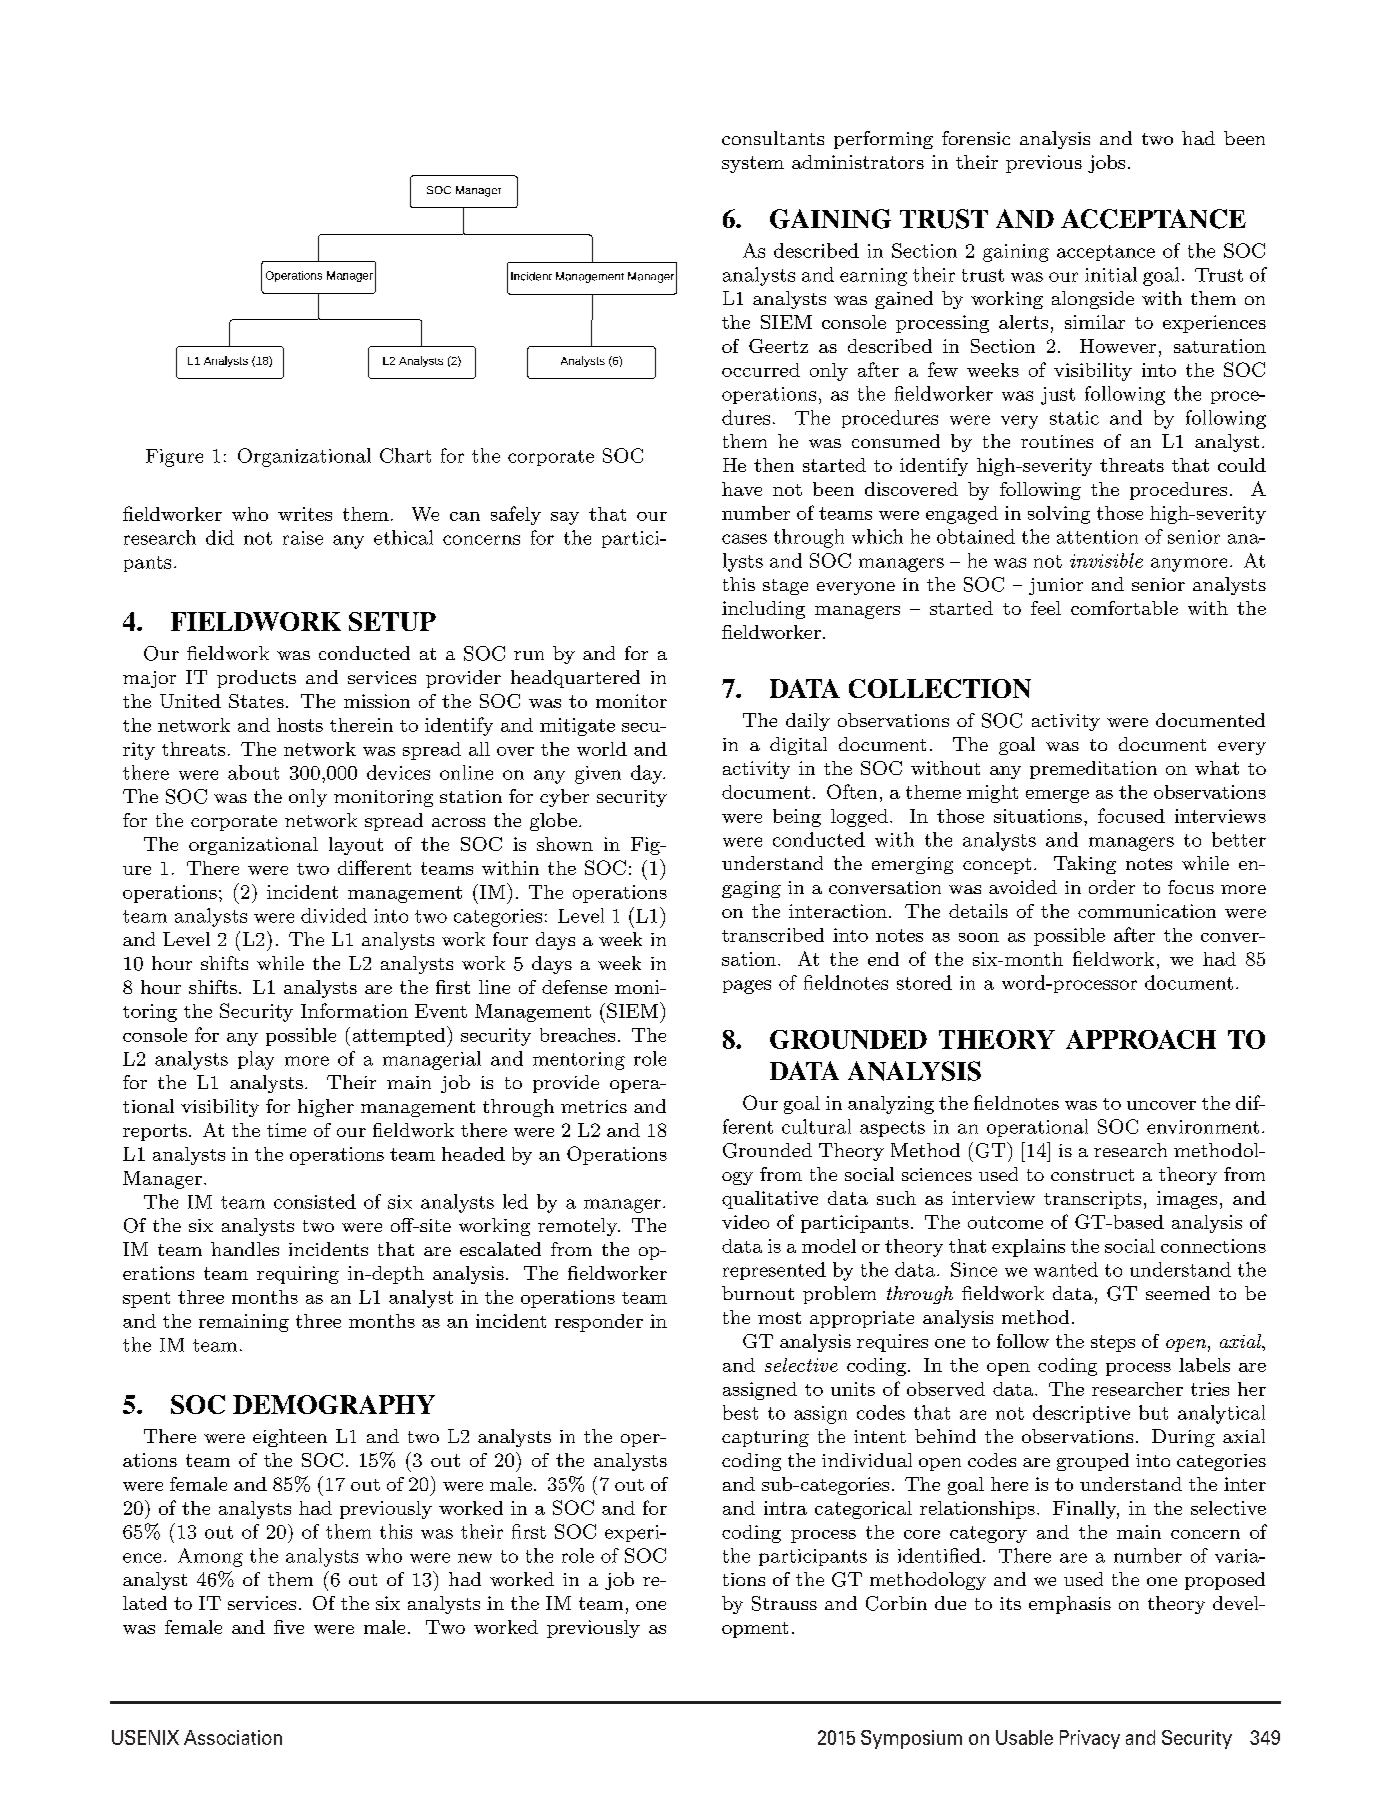 The height and width of the image is (1804, 1394). Describe the element at coordinates (174, 458) in the image. I see `Figure` at that location.
